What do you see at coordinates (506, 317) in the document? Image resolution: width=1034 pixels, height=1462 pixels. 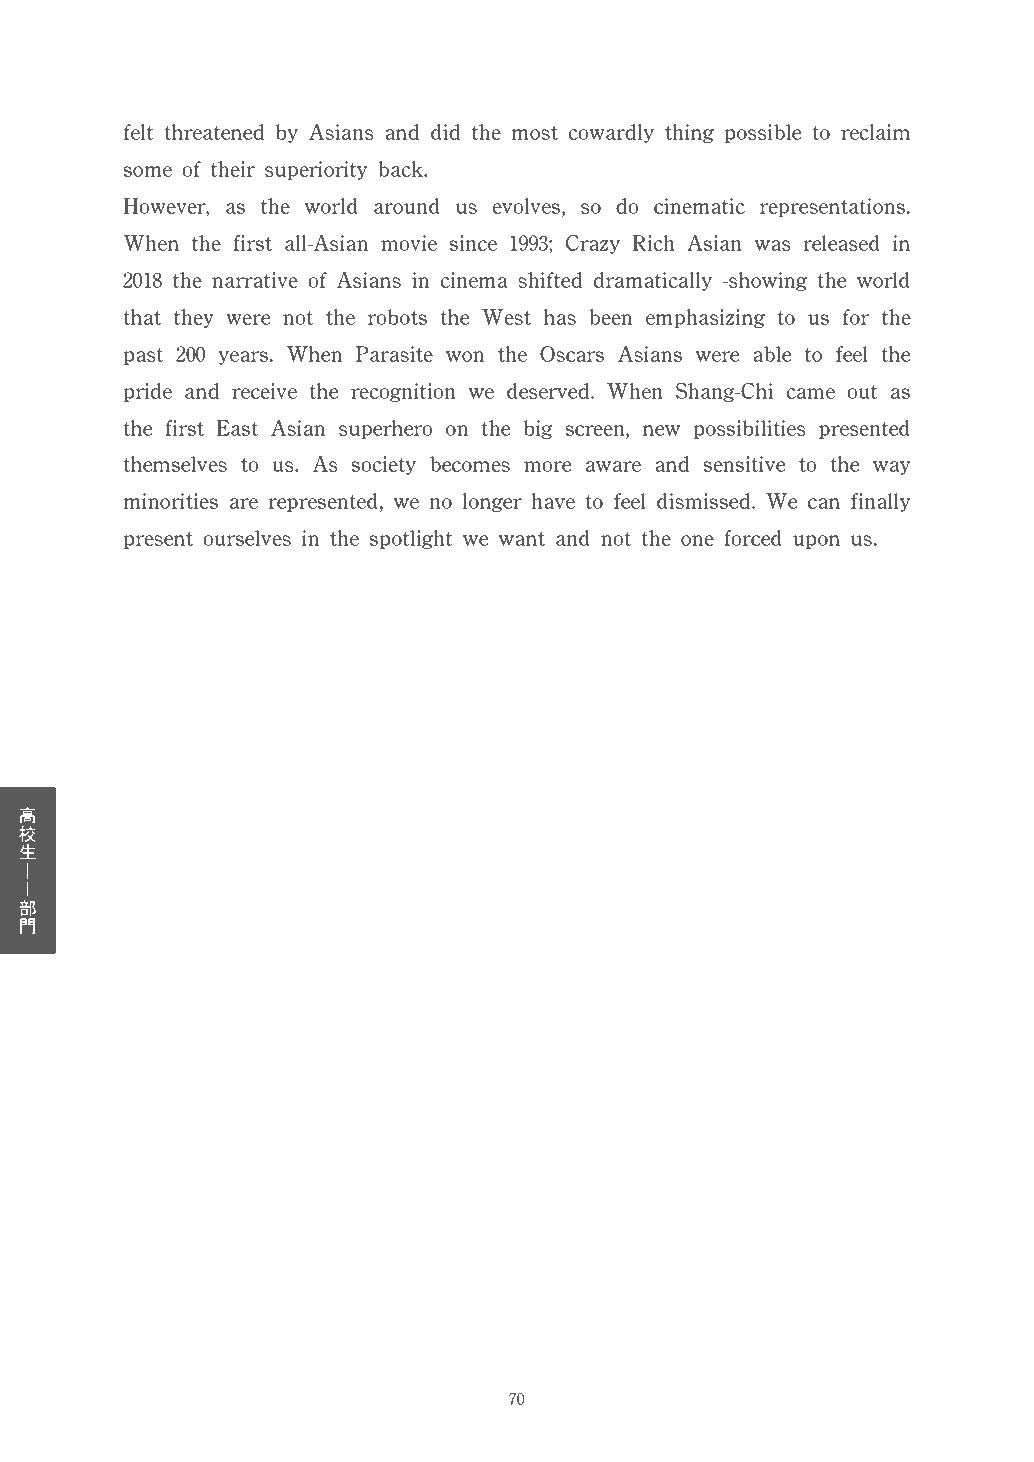 I see `West` at bounding box center [506, 317].
